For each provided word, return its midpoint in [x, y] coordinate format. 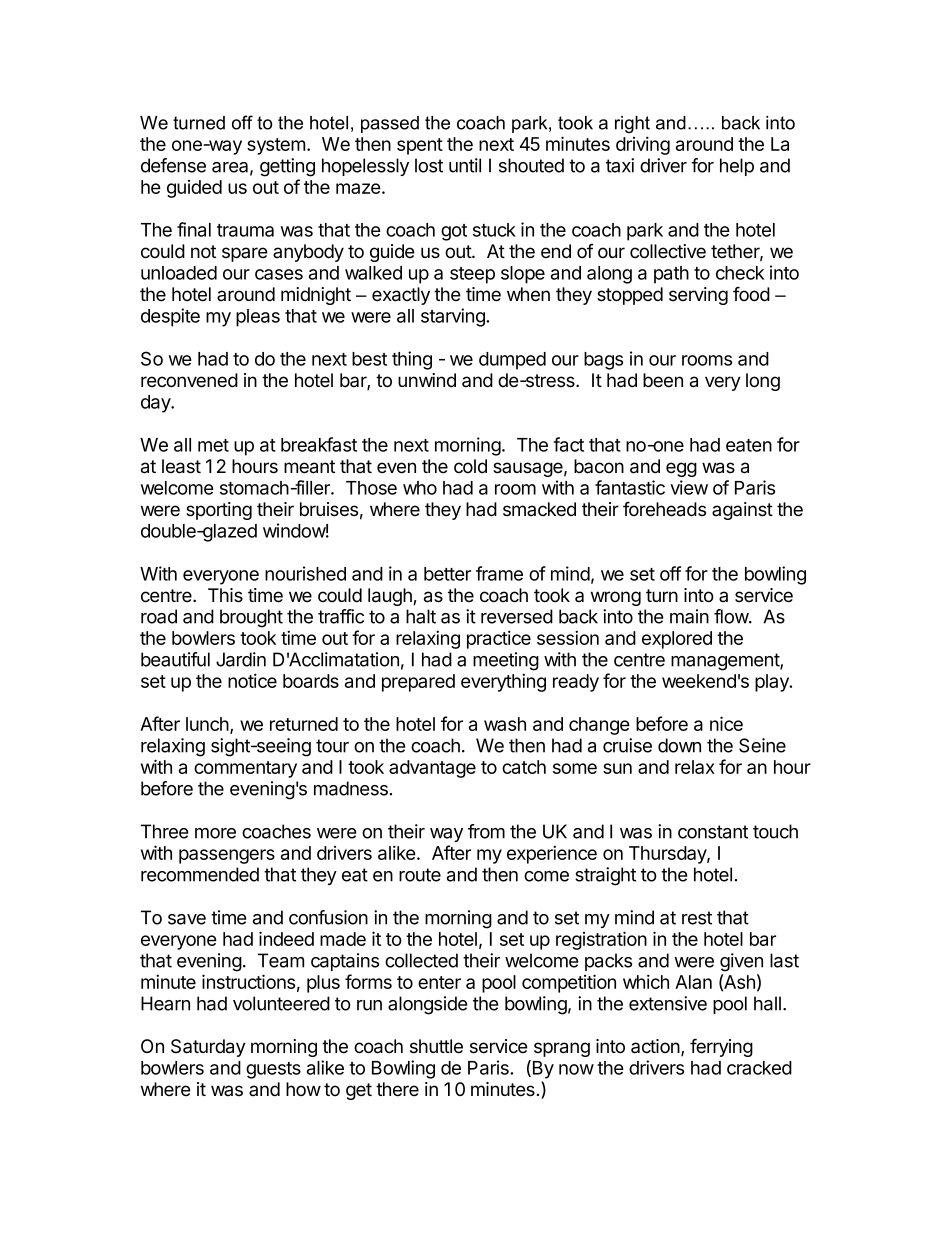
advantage [432, 769]
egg [681, 469]
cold [470, 466]
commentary [245, 769]
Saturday [208, 1048]
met [213, 445]
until [465, 165]
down [679, 745]
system [276, 146]
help [737, 167]
